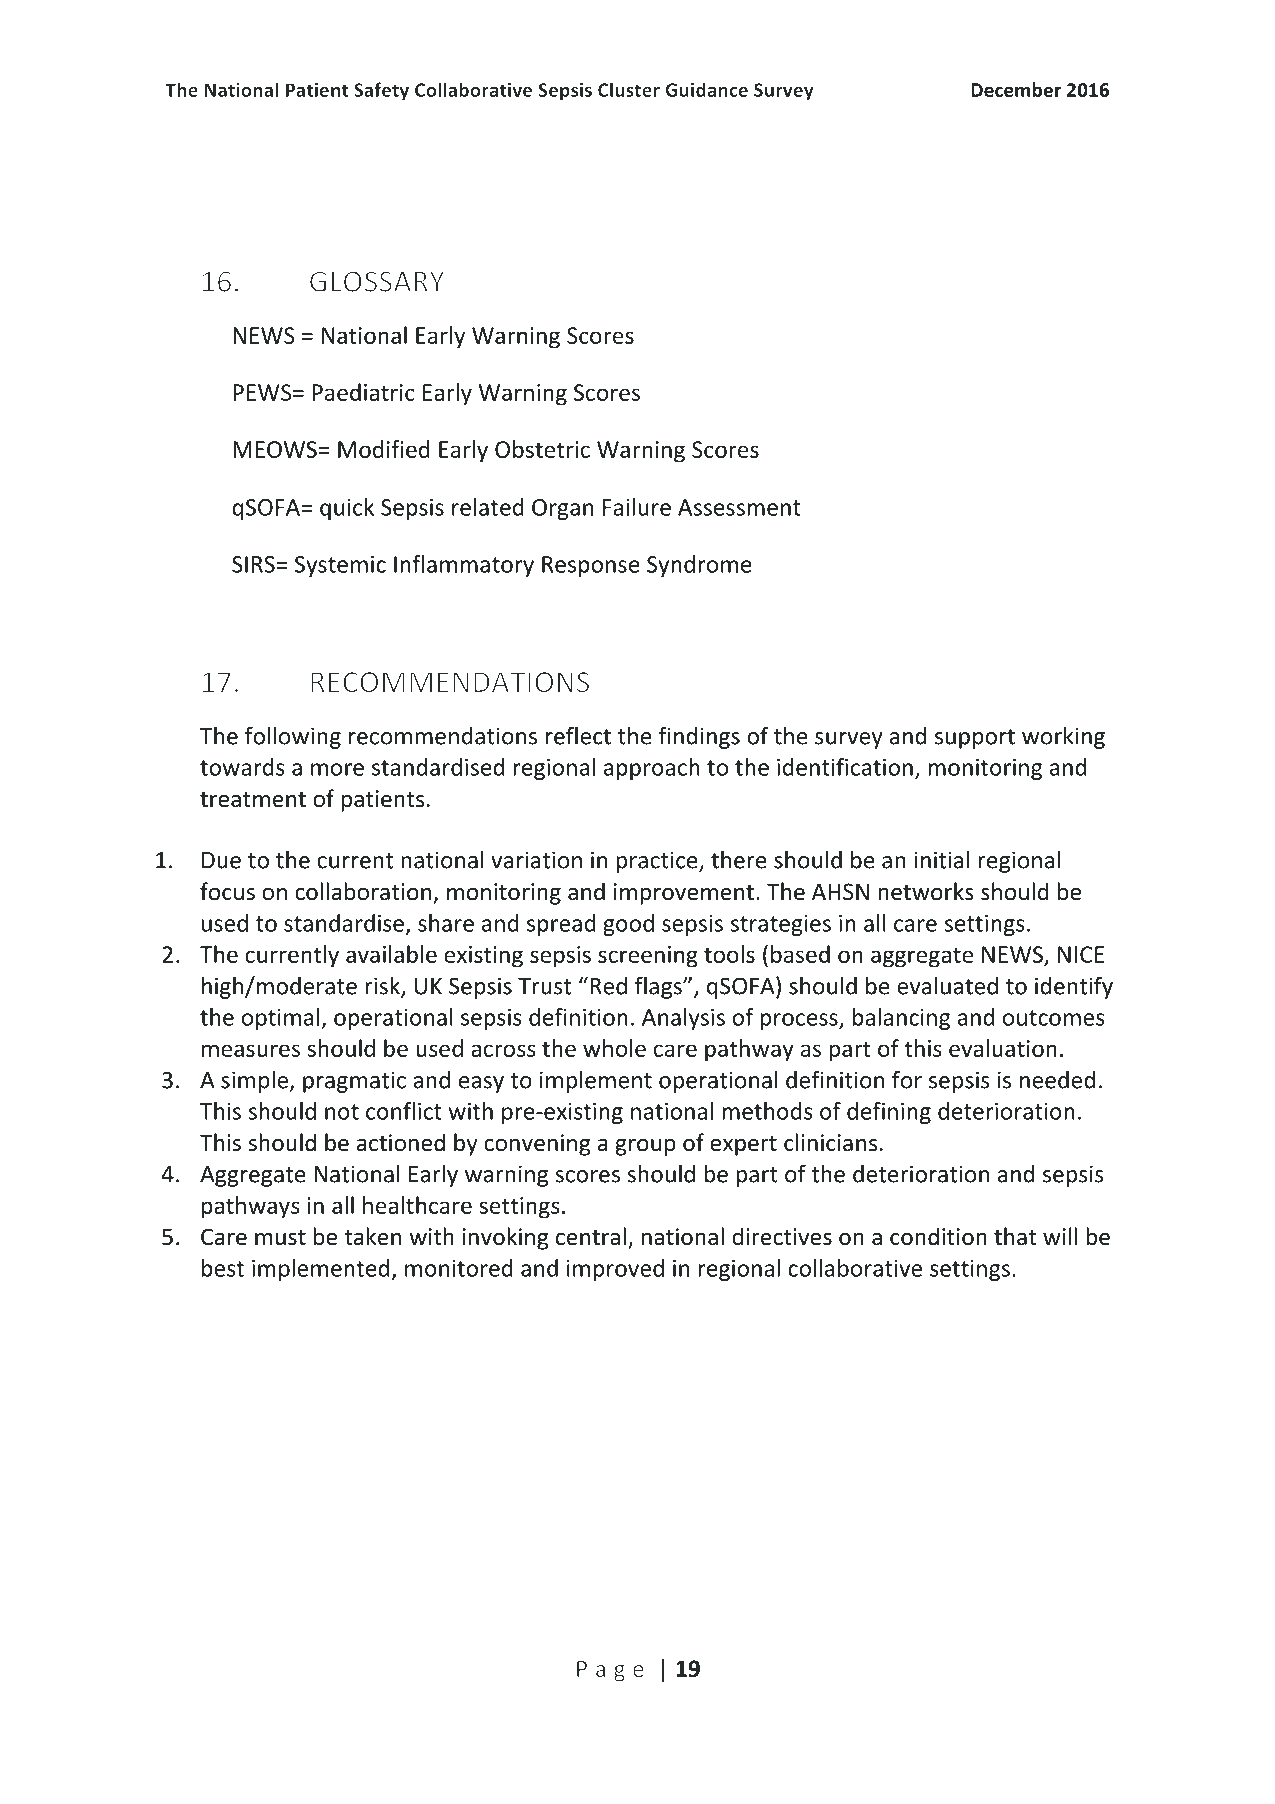 The width and height of the screenshot is (1275, 1804). I want to click on December, so click(1016, 89).
